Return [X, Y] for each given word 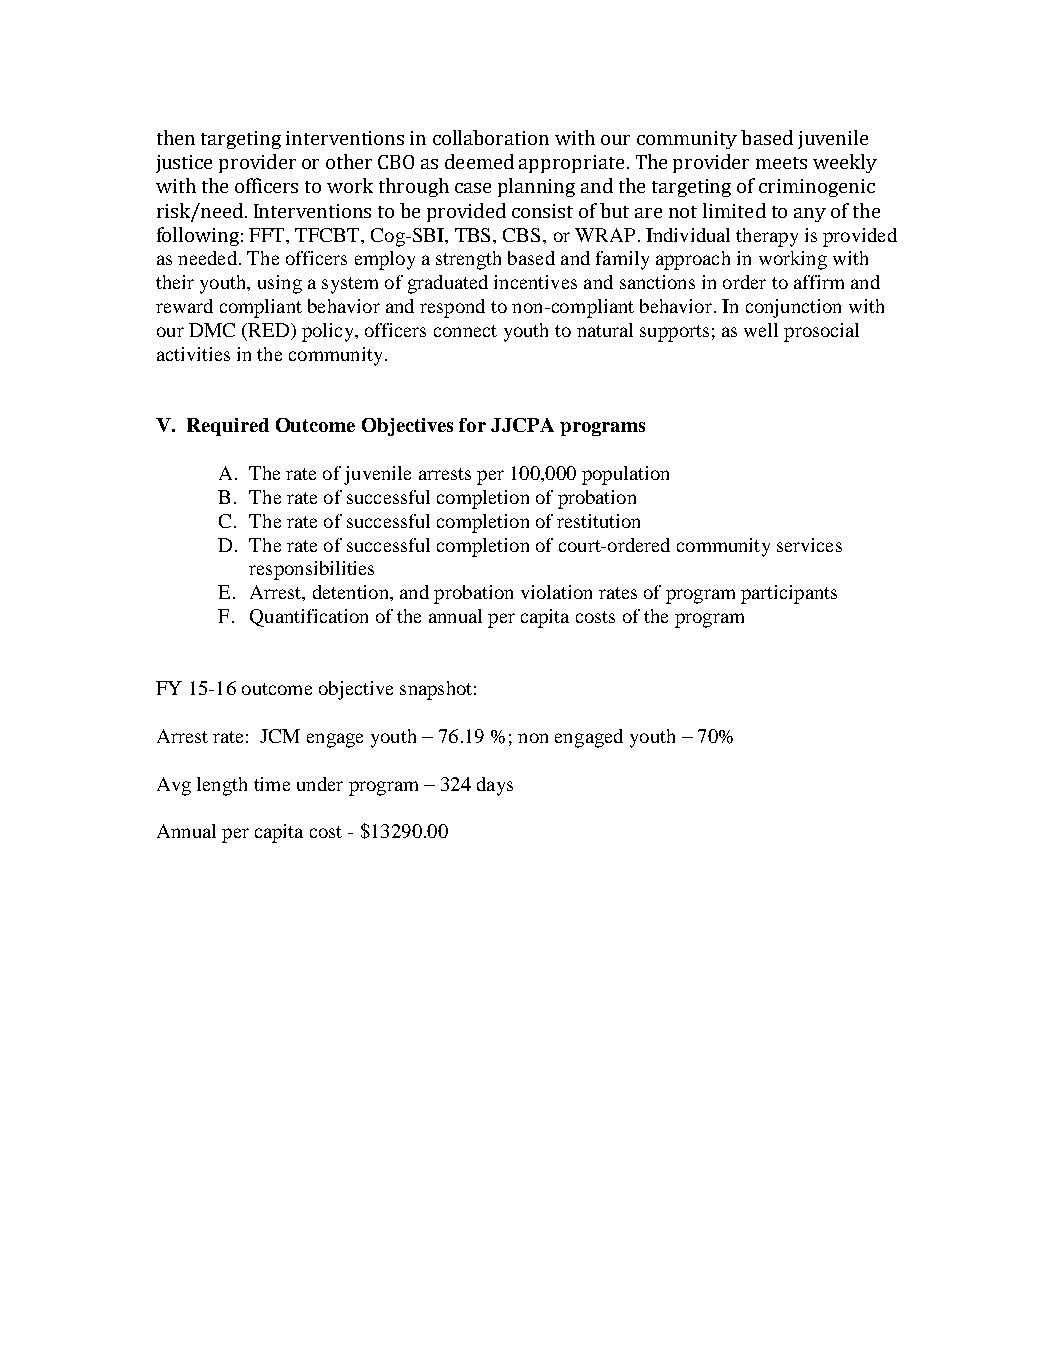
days [495, 786]
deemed [479, 161]
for [472, 425]
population [625, 475]
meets [781, 163]
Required [228, 427]
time [272, 784]
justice [184, 164]
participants [789, 594]
